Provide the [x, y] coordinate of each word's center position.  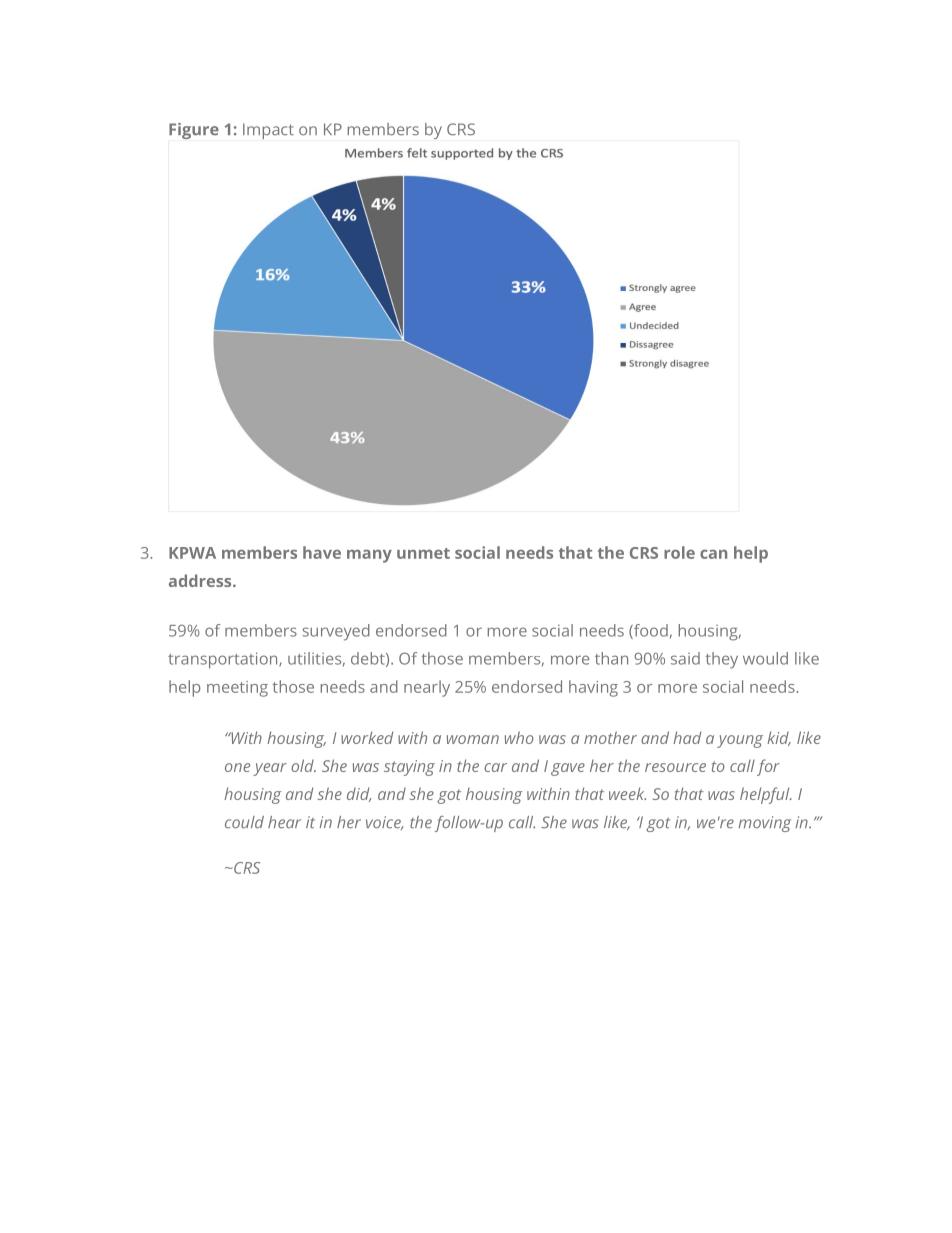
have [322, 552]
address [201, 580]
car [495, 767]
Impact [268, 131]
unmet [423, 553]
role [679, 552]
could [244, 822]
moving [764, 824]
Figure [194, 131]
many [369, 556]
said [685, 658]
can [713, 554]
